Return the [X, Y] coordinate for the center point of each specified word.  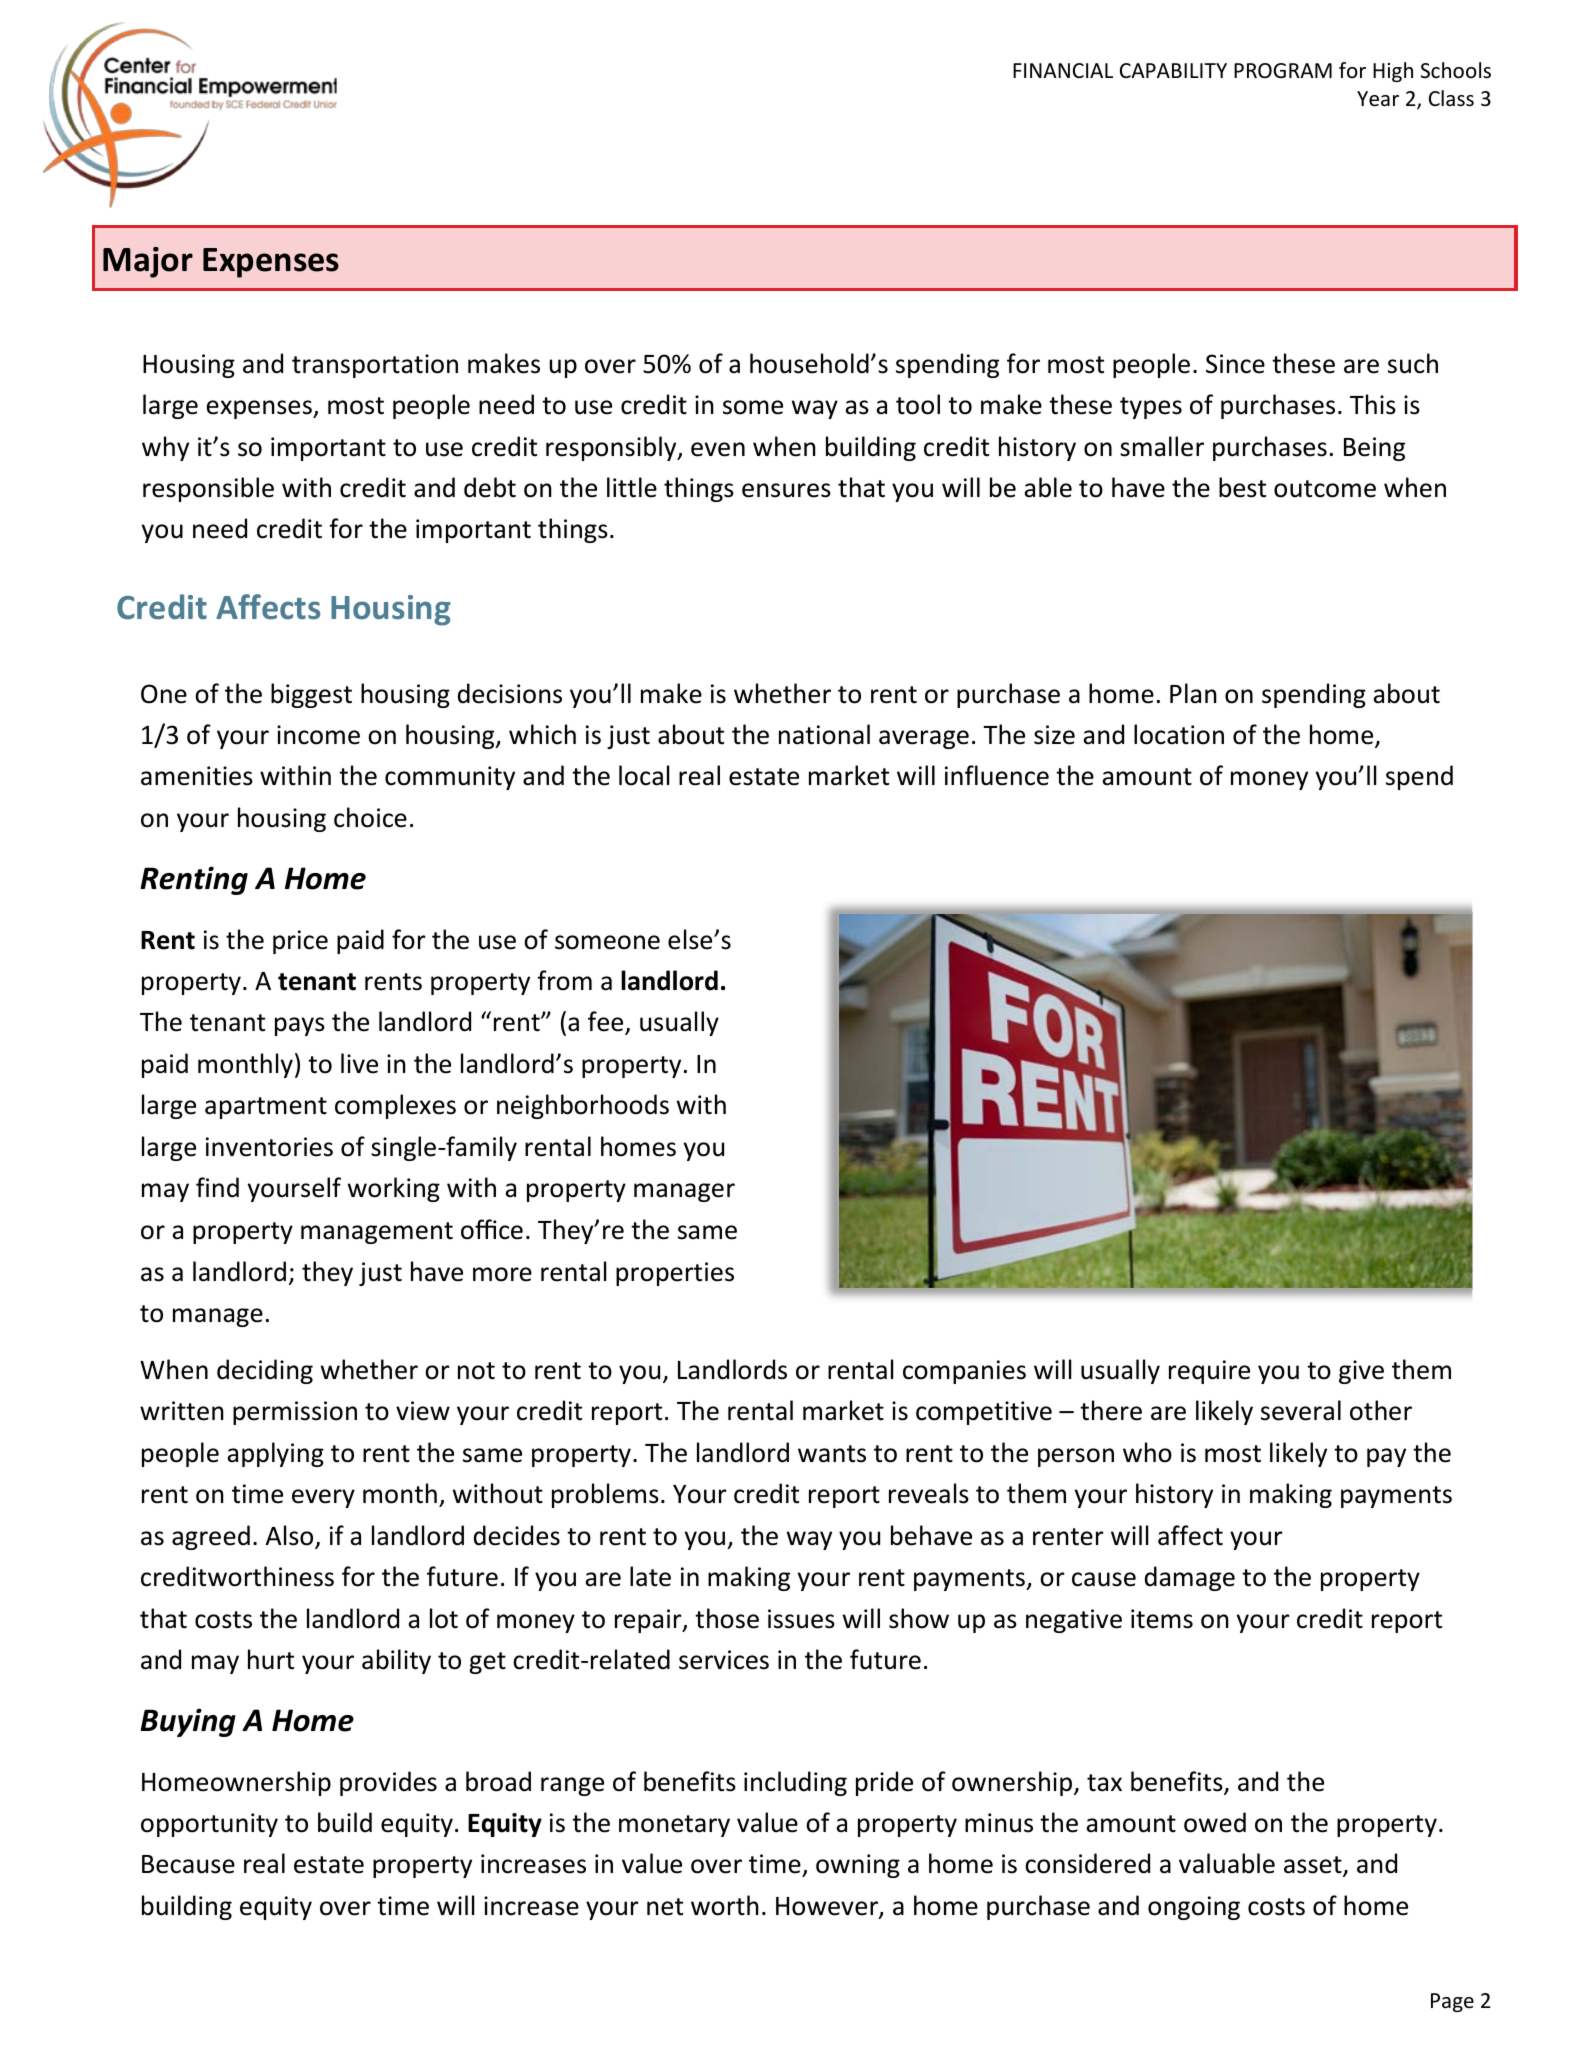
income [318, 735]
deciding [265, 1371]
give [1361, 1372]
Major [148, 262]
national [824, 734]
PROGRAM [1283, 71]
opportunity [209, 1825]
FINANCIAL [1063, 70]
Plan [1193, 693]
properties [675, 1274]
